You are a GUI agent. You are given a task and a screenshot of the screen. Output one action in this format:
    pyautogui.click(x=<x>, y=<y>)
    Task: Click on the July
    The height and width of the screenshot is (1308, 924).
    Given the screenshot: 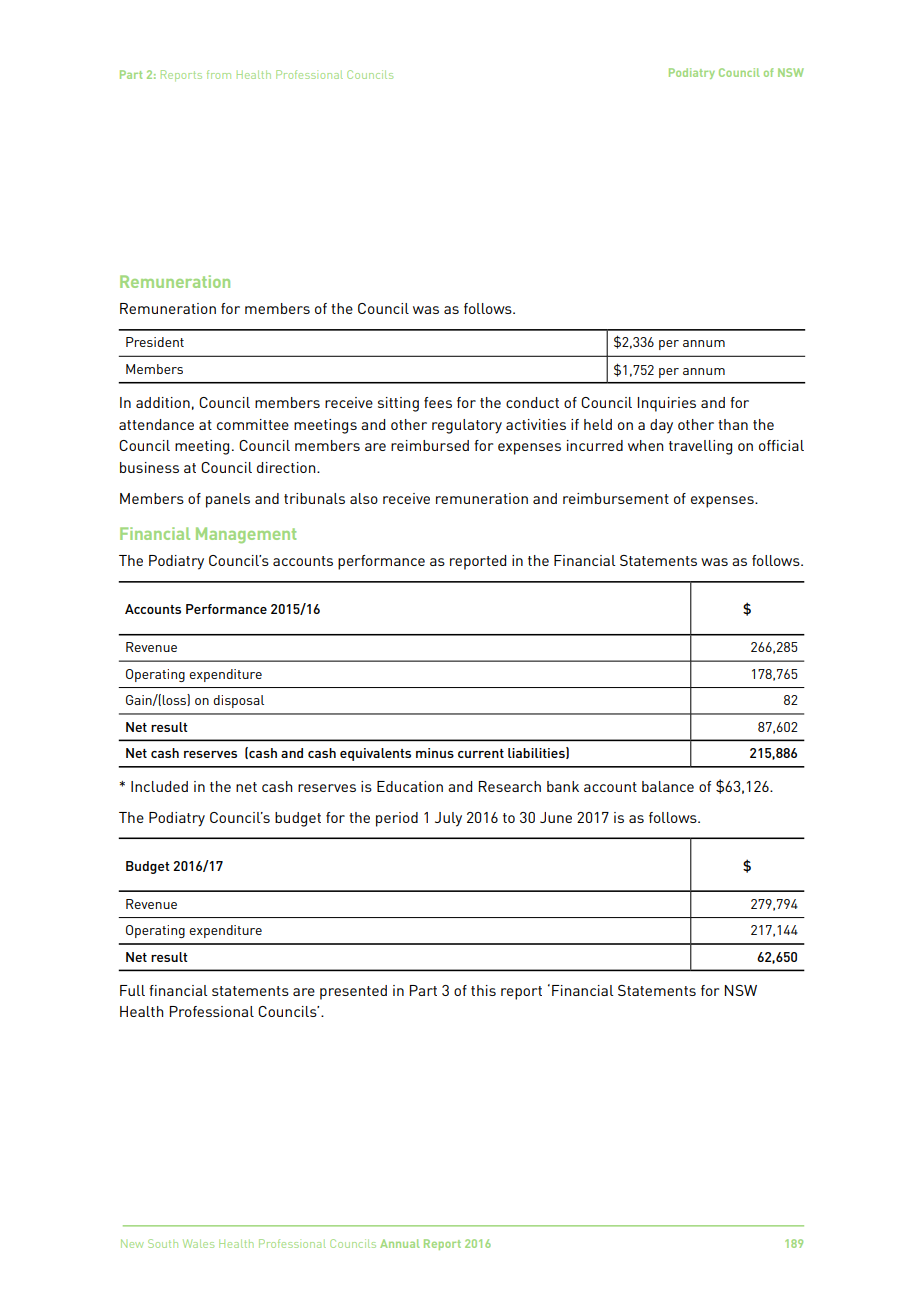 What is the action you would take?
    pyautogui.click(x=448, y=819)
